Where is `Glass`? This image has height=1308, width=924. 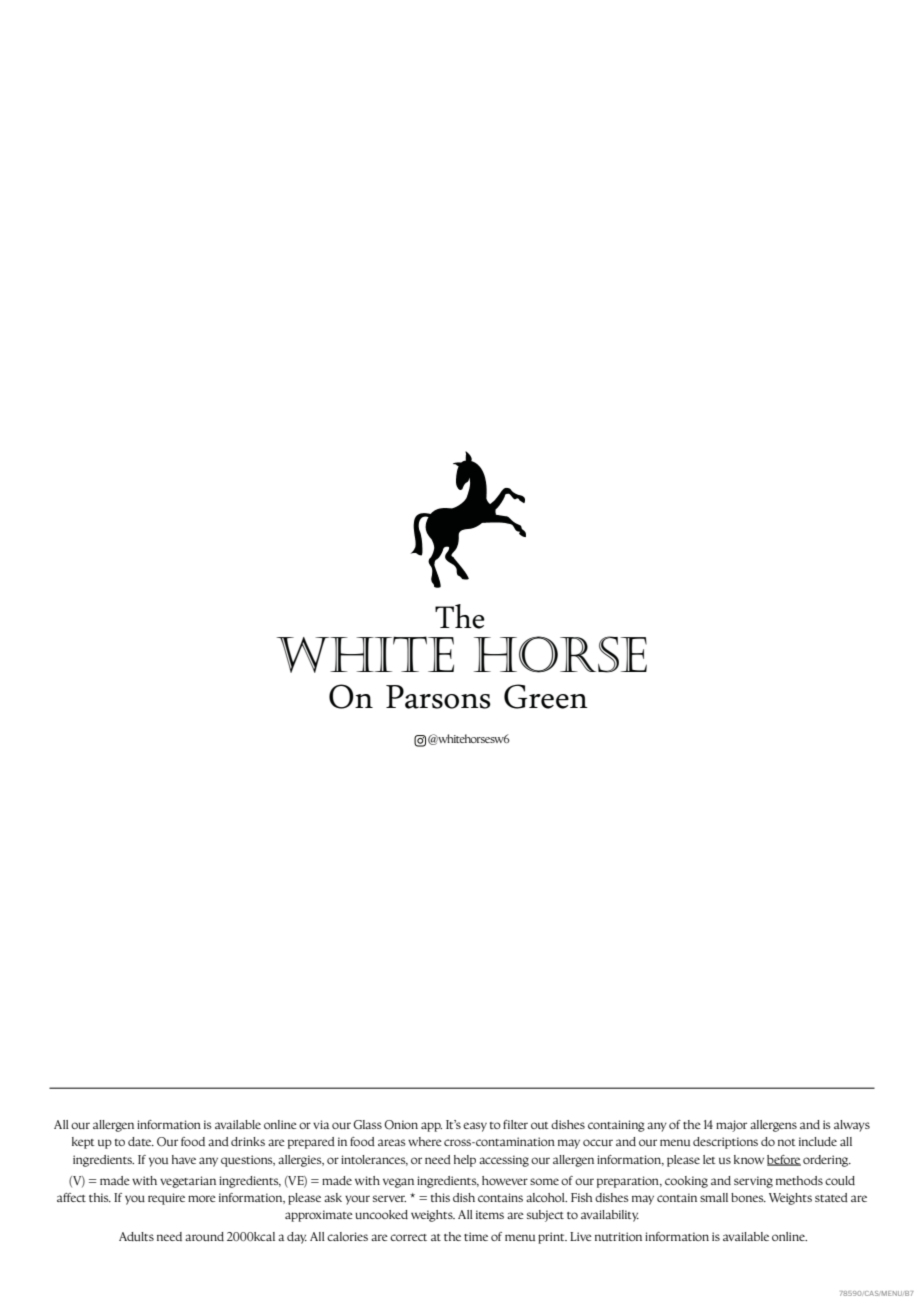 Glass is located at coordinates (367, 1124).
